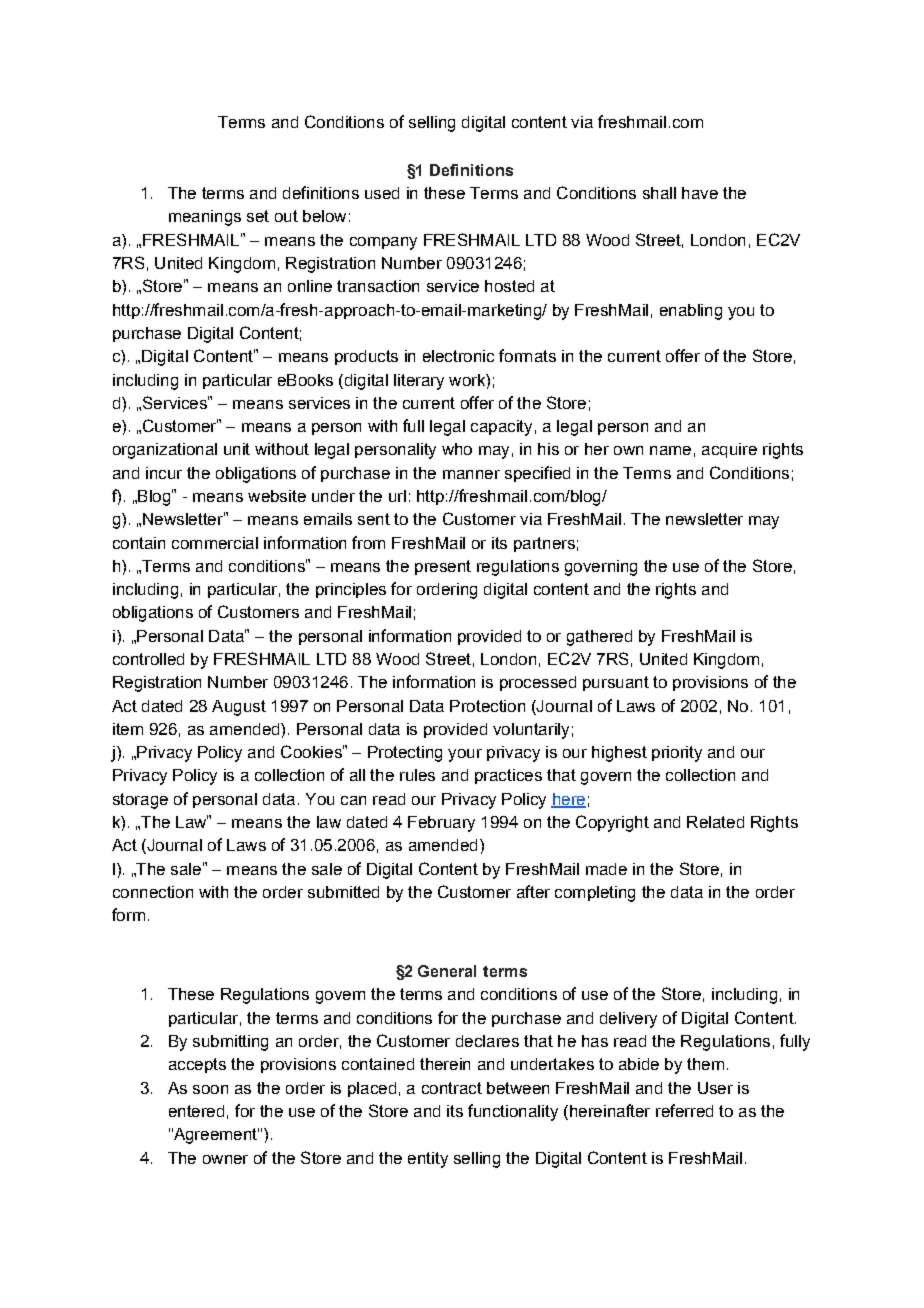  Describe the element at coordinates (196, 1111) in the image. I see `entered` at that location.
